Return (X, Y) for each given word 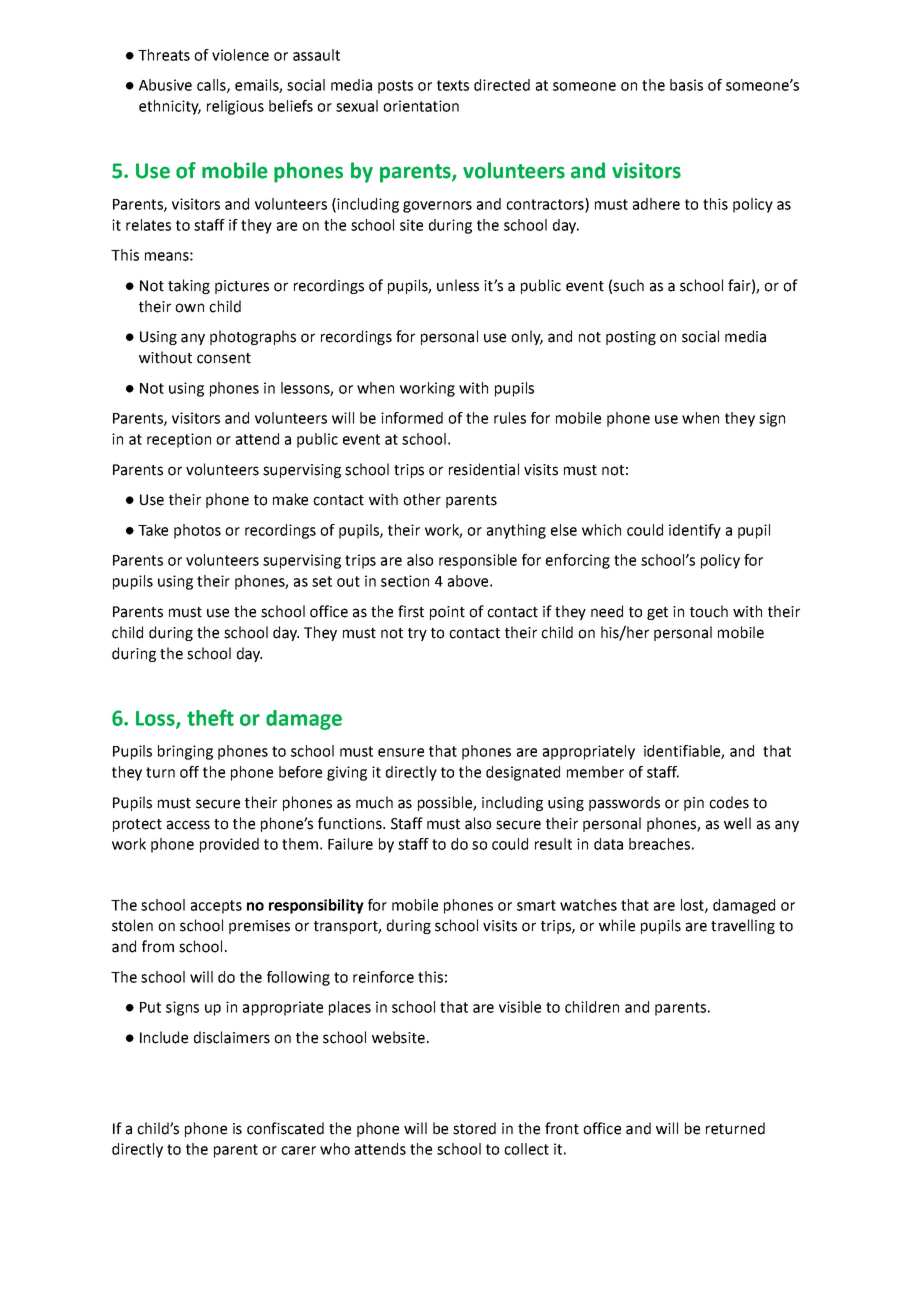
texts (453, 85)
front (562, 1128)
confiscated (285, 1128)
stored (474, 1128)
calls (212, 86)
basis (686, 85)
